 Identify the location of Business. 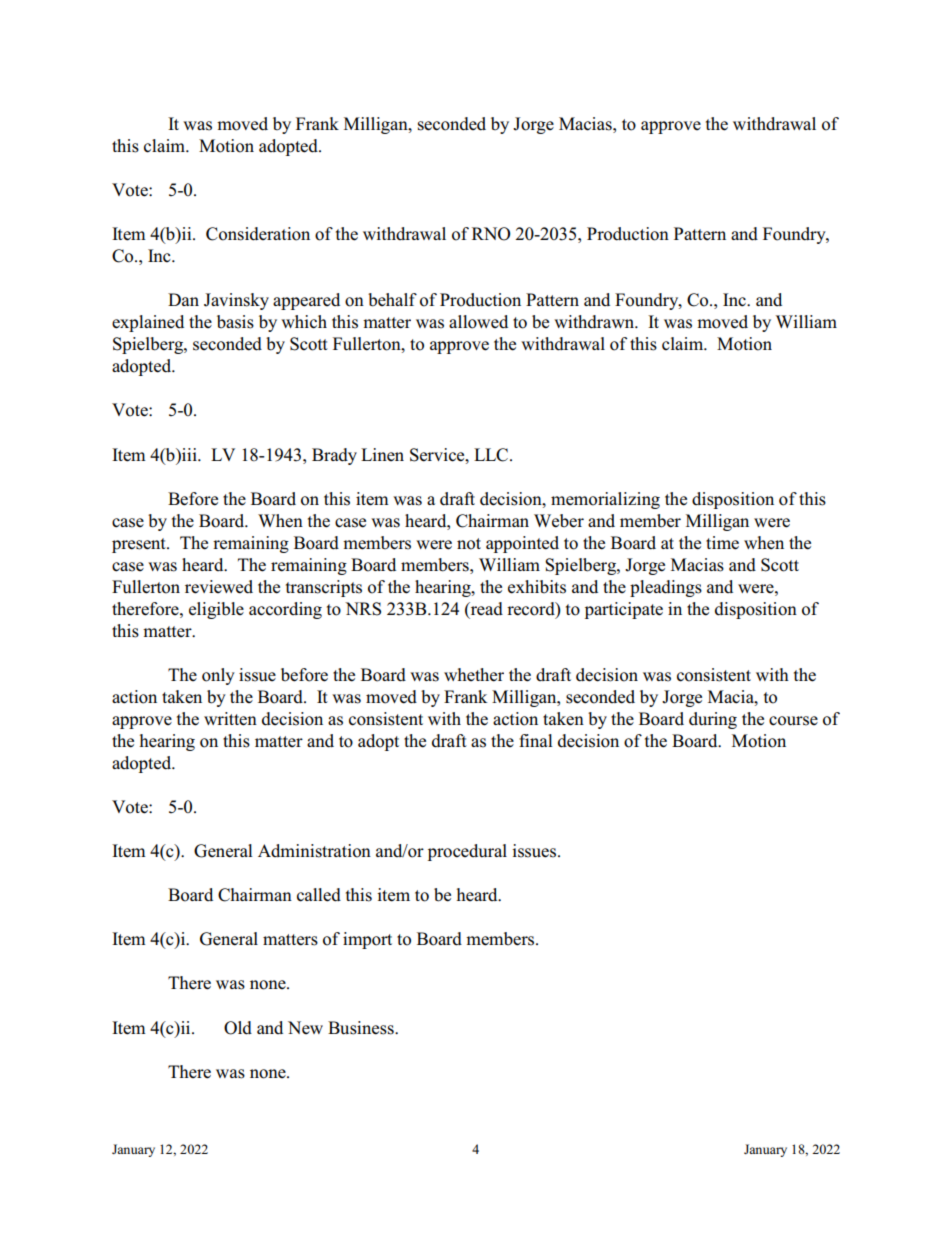
(362, 1028).
